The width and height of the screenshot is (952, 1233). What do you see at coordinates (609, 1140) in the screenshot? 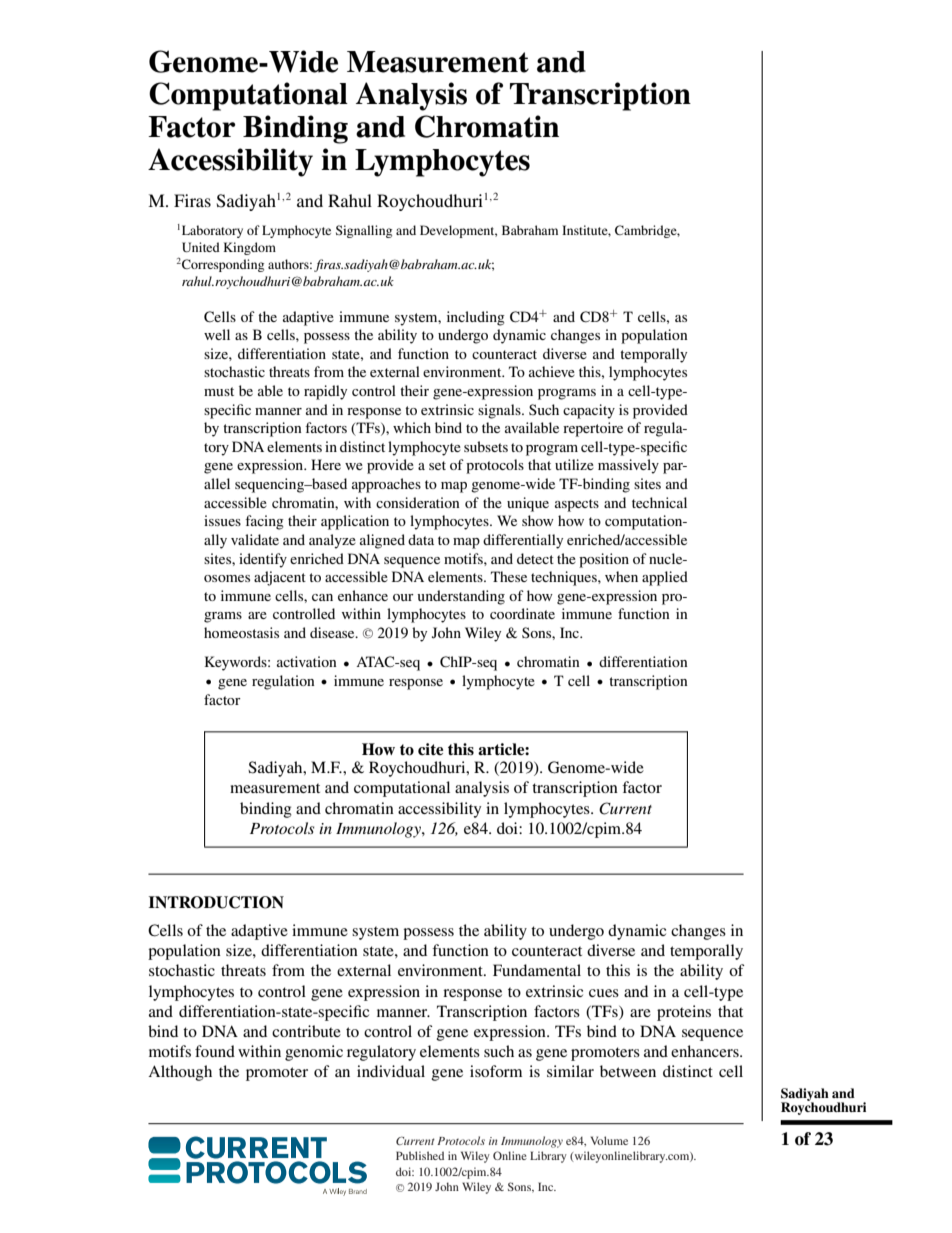
I see `Volume` at bounding box center [609, 1140].
